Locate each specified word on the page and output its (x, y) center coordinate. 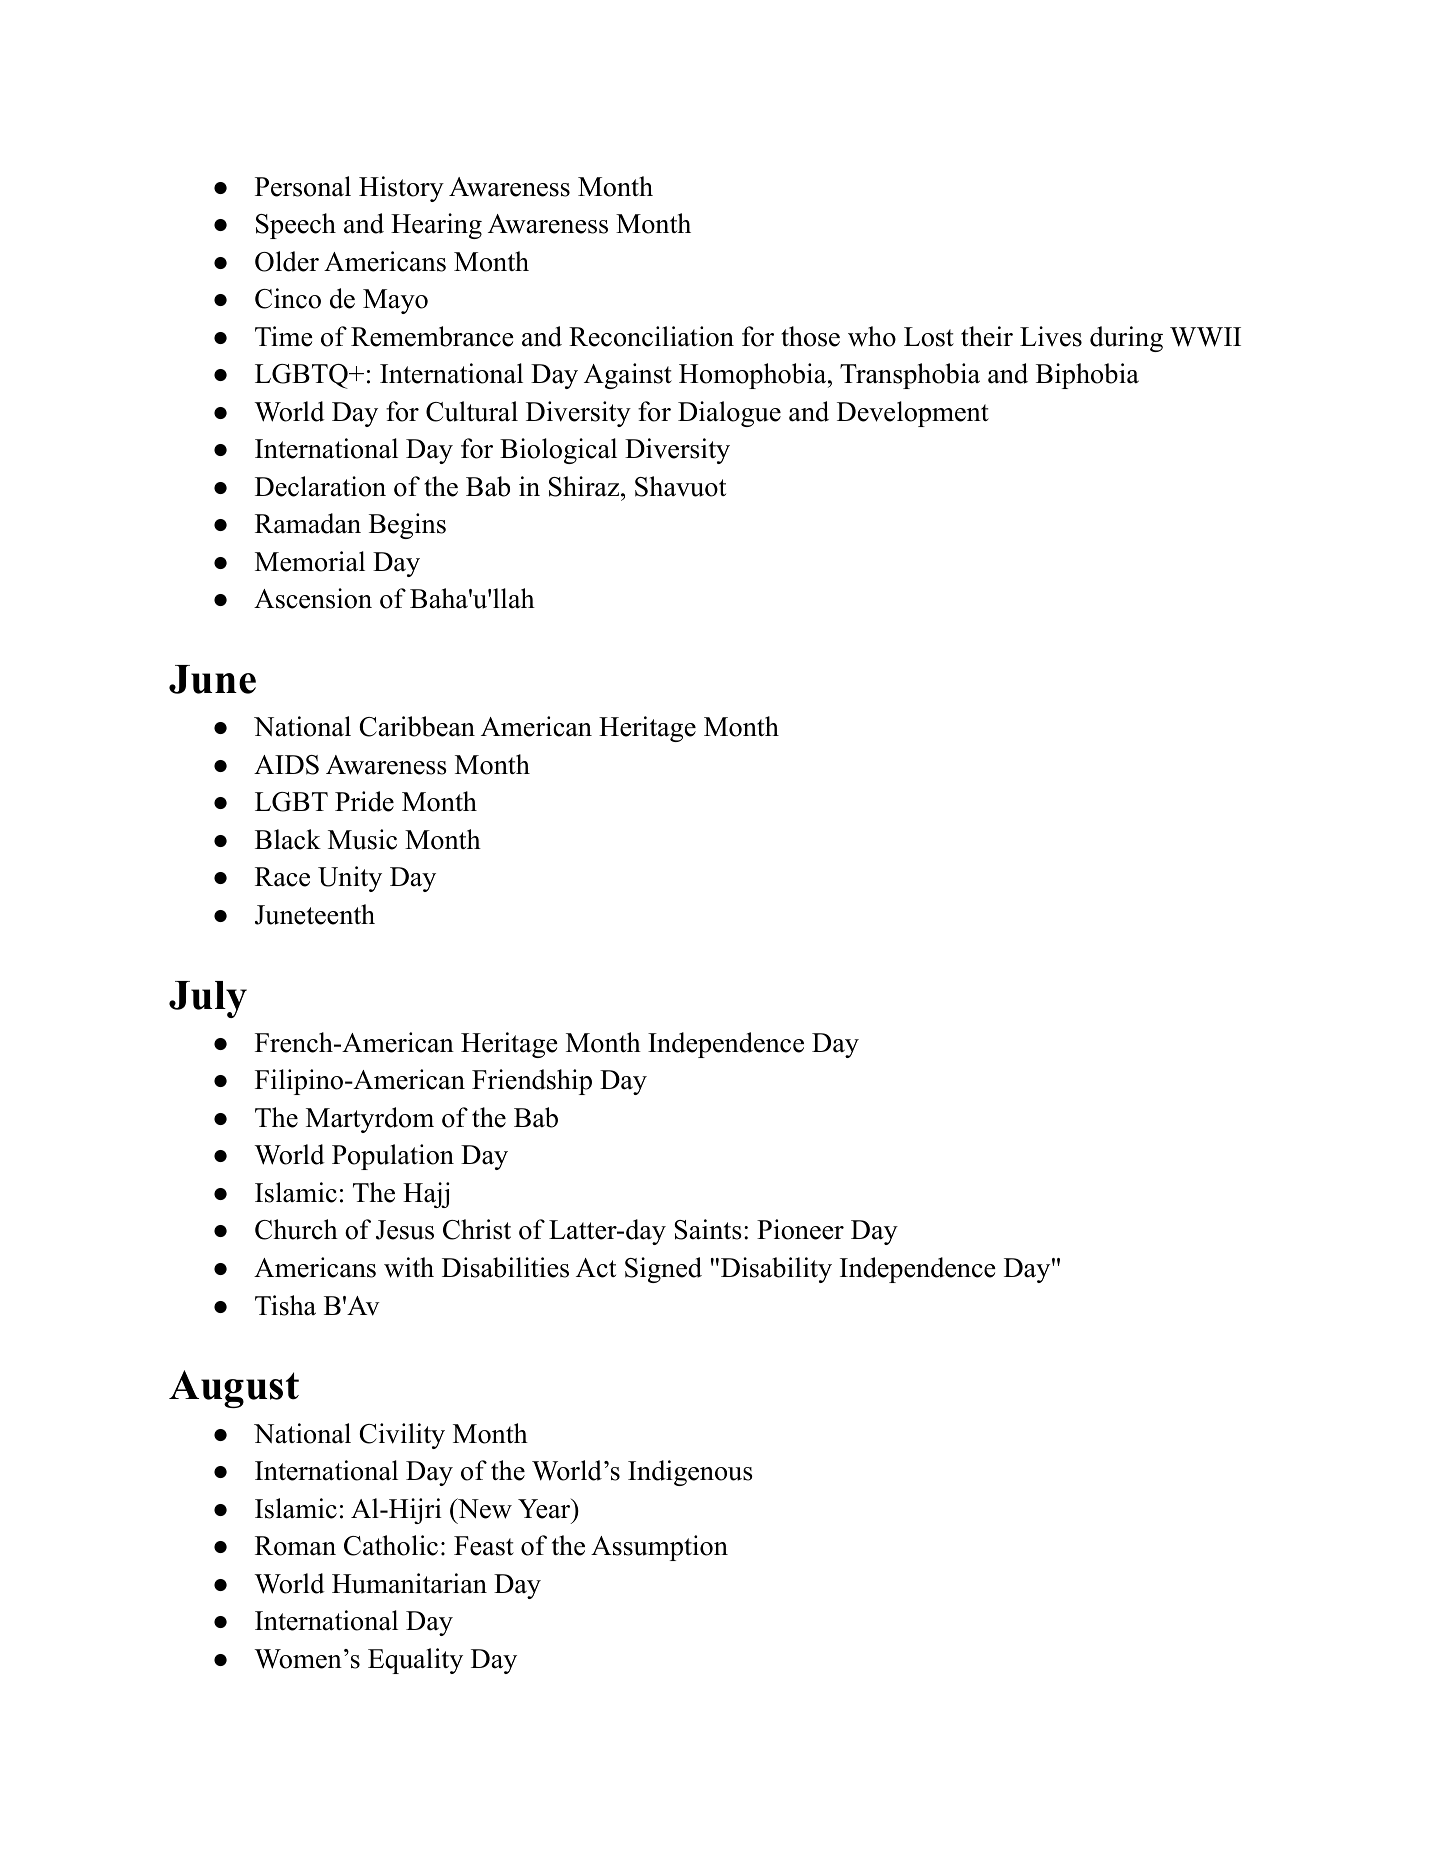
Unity (350, 879)
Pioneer (800, 1229)
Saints (708, 1229)
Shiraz (584, 486)
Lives (1051, 336)
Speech (296, 226)
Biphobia (1087, 376)
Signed (663, 1270)
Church (296, 1229)
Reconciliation (651, 336)
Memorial (310, 561)
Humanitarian (409, 1583)
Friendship (532, 1082)
